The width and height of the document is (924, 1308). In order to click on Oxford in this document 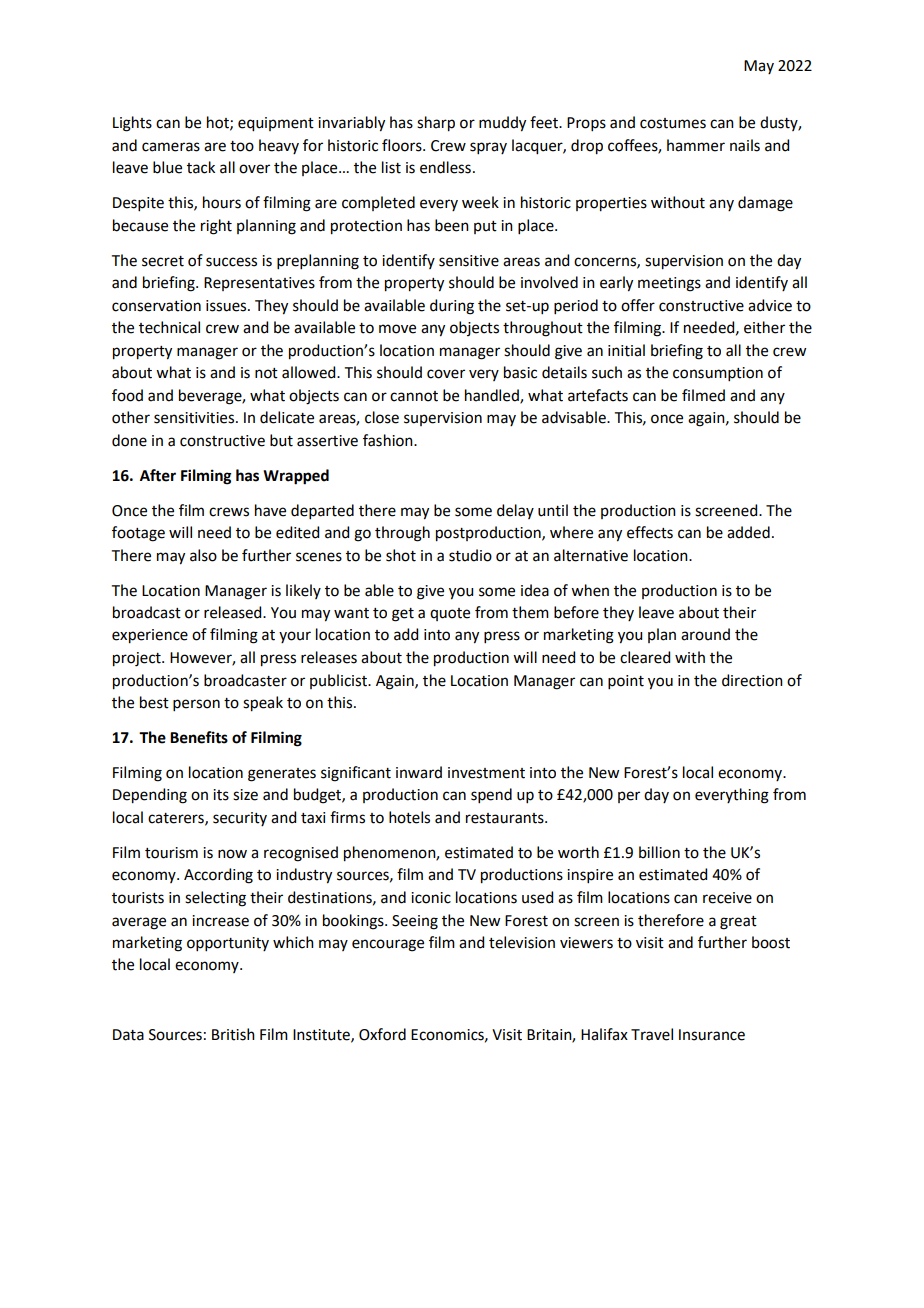, I will do `click(382, 1034)`.
